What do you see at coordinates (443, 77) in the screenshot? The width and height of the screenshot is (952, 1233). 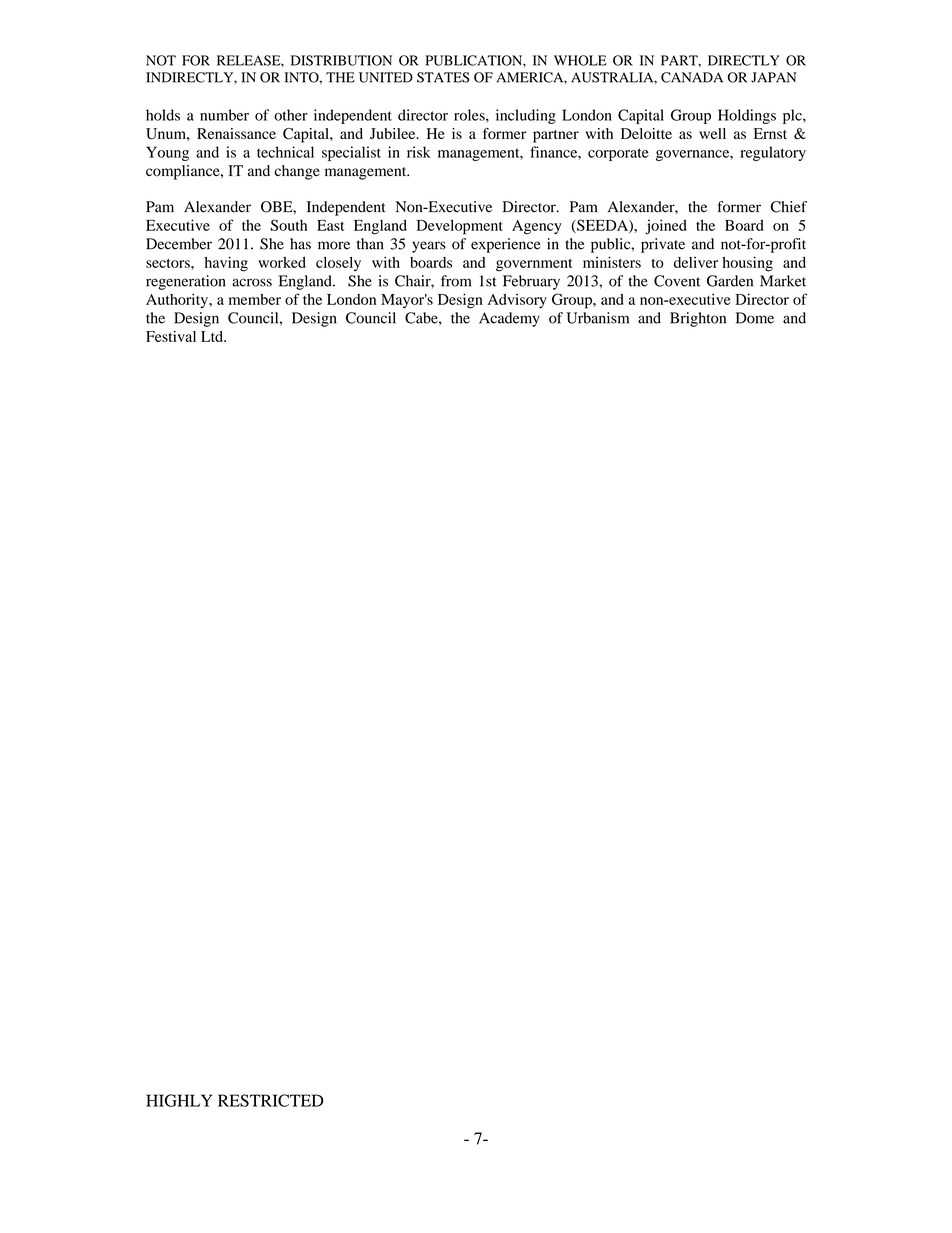 I see `STATES` at bounding box center [443, 77].
